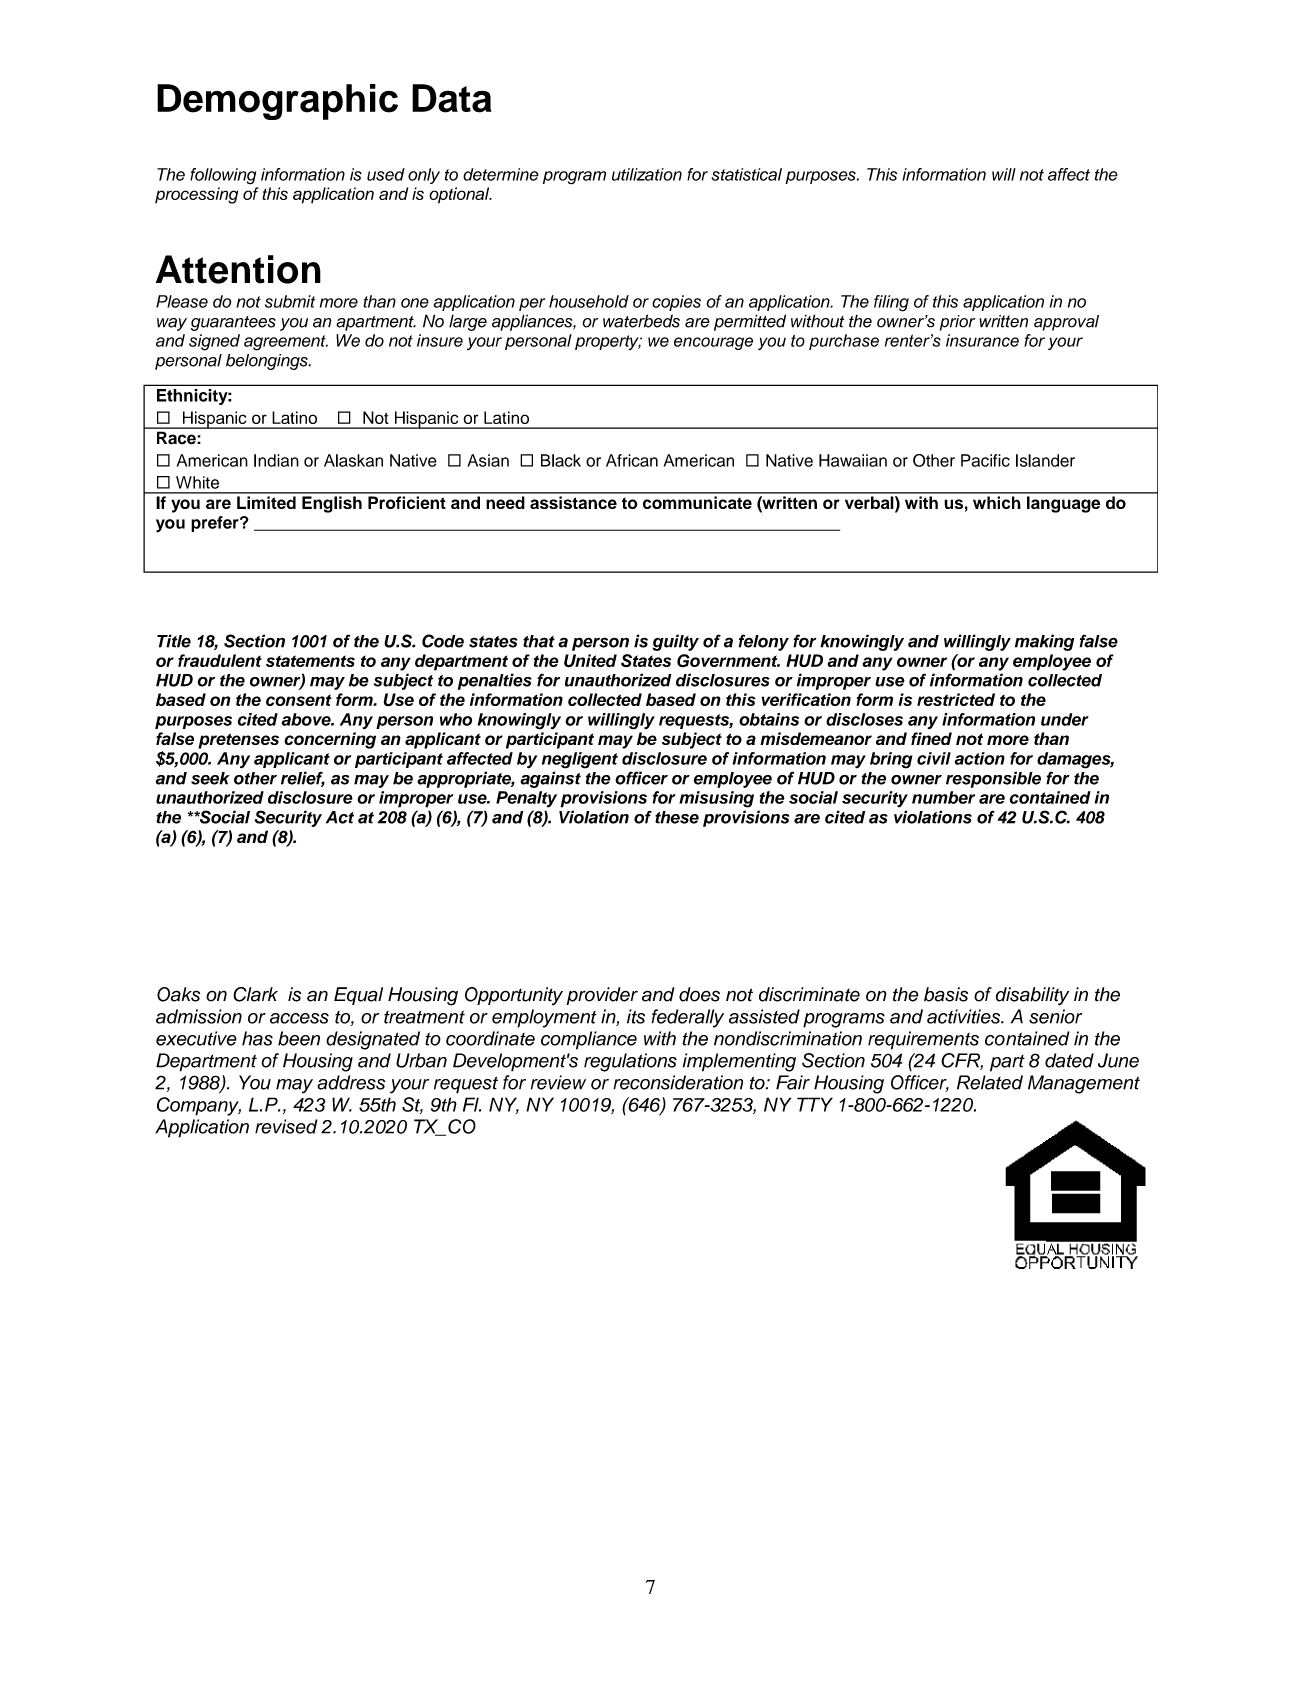 The height and width of the screenshot is (1684, 1301). Describe the element at coordinates (310, 661) in the screenshot. I see `statements` at that location.
